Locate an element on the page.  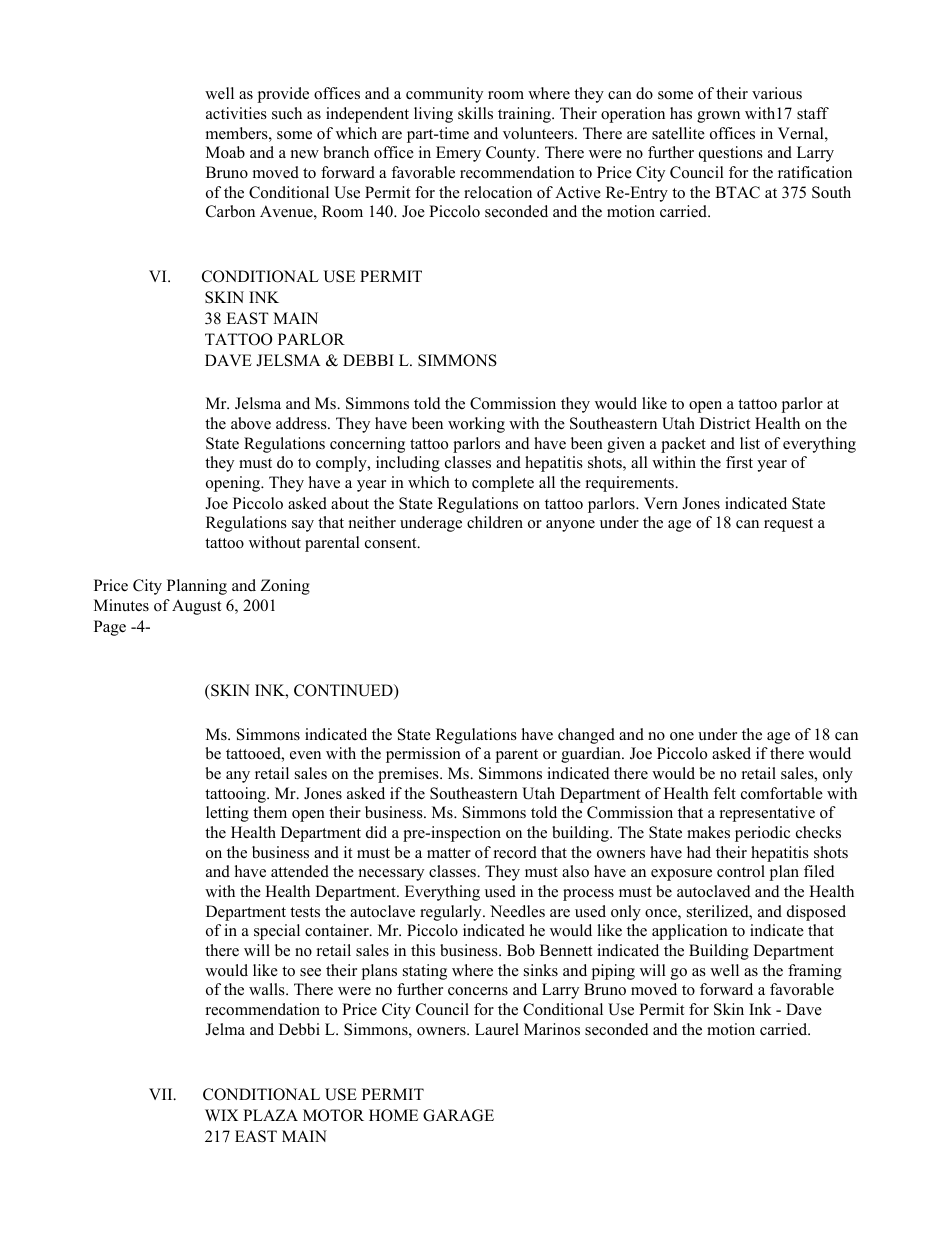
makes is located at coordinates (708, 832).
